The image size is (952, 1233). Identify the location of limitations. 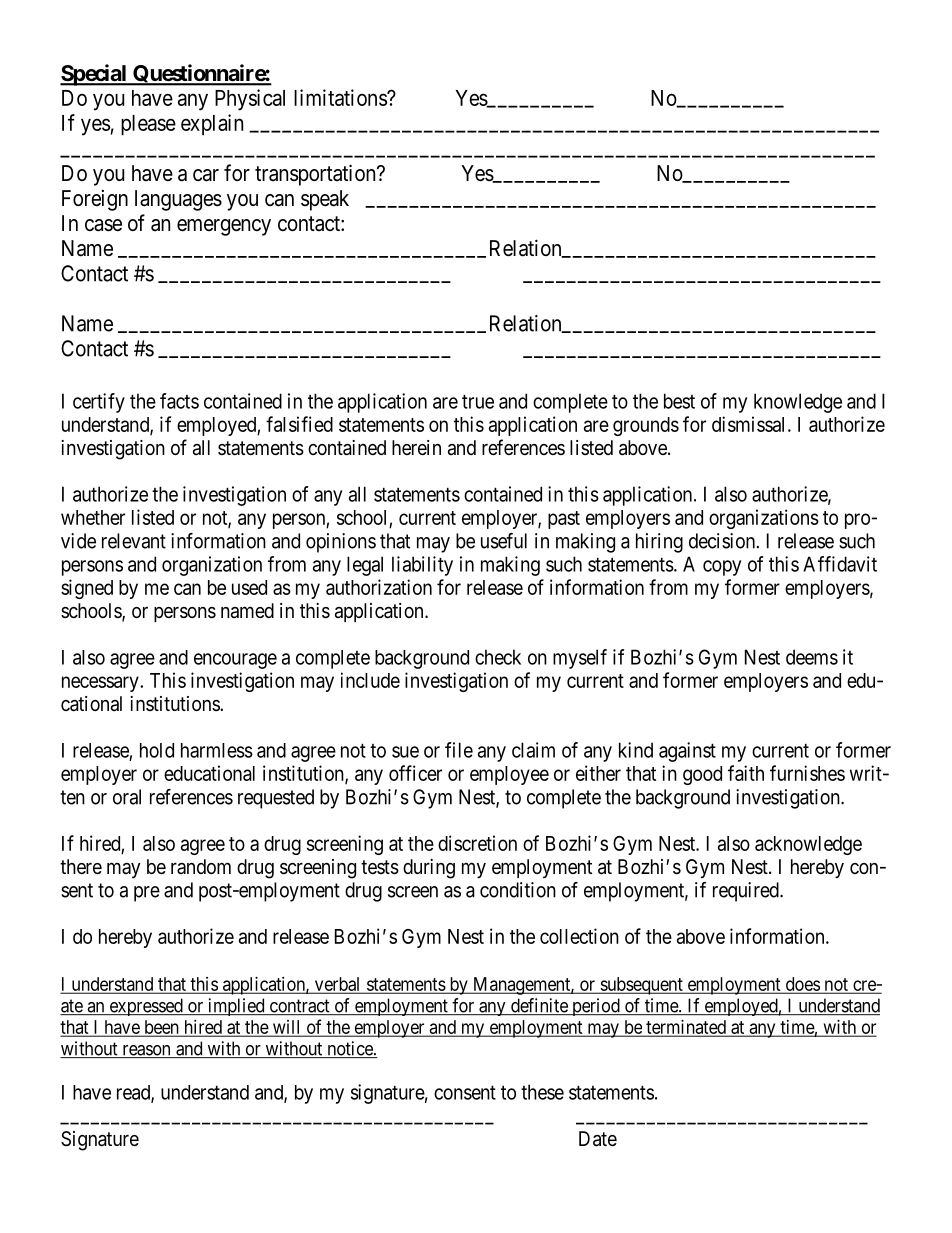
(341, 97).
